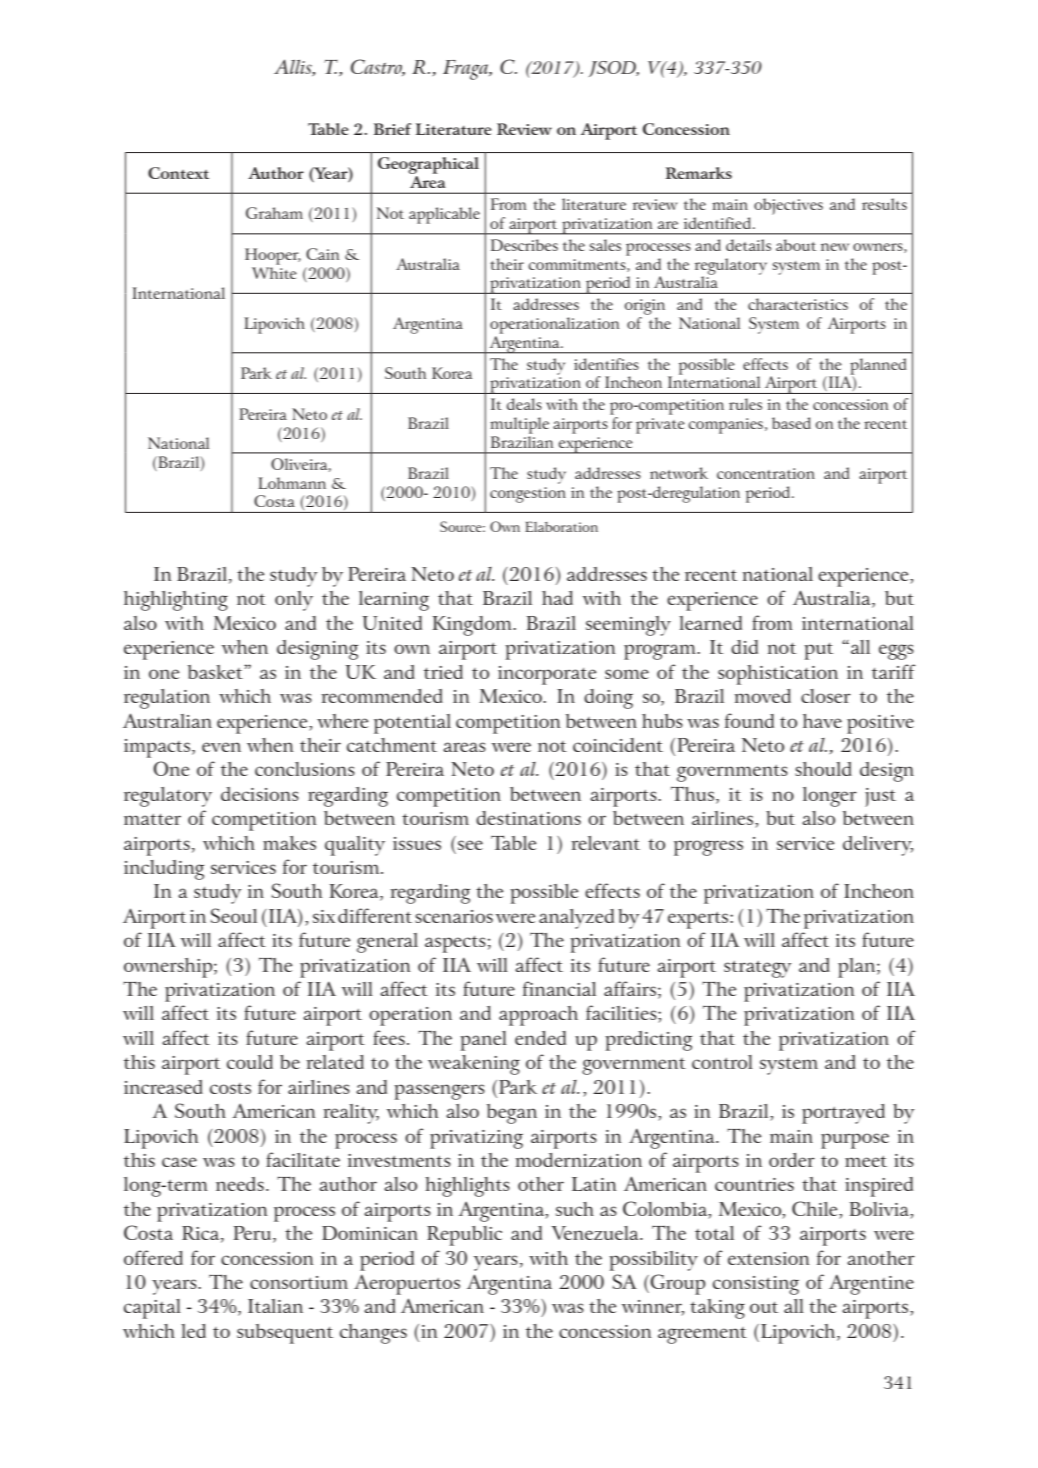  I want to click on consisting, so click(756, 1285).
